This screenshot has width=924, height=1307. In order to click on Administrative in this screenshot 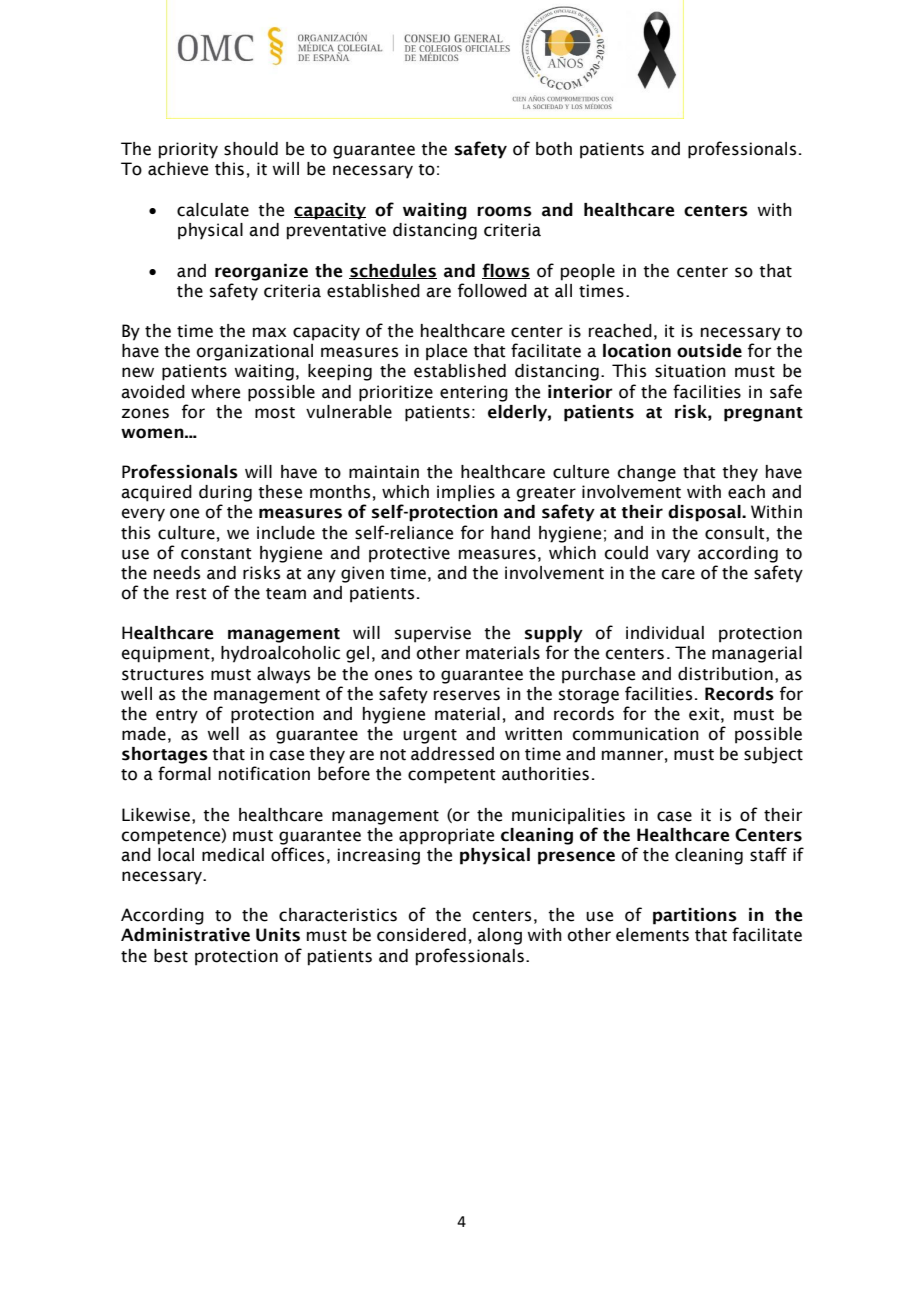, I will do `click(185, 935)`.
